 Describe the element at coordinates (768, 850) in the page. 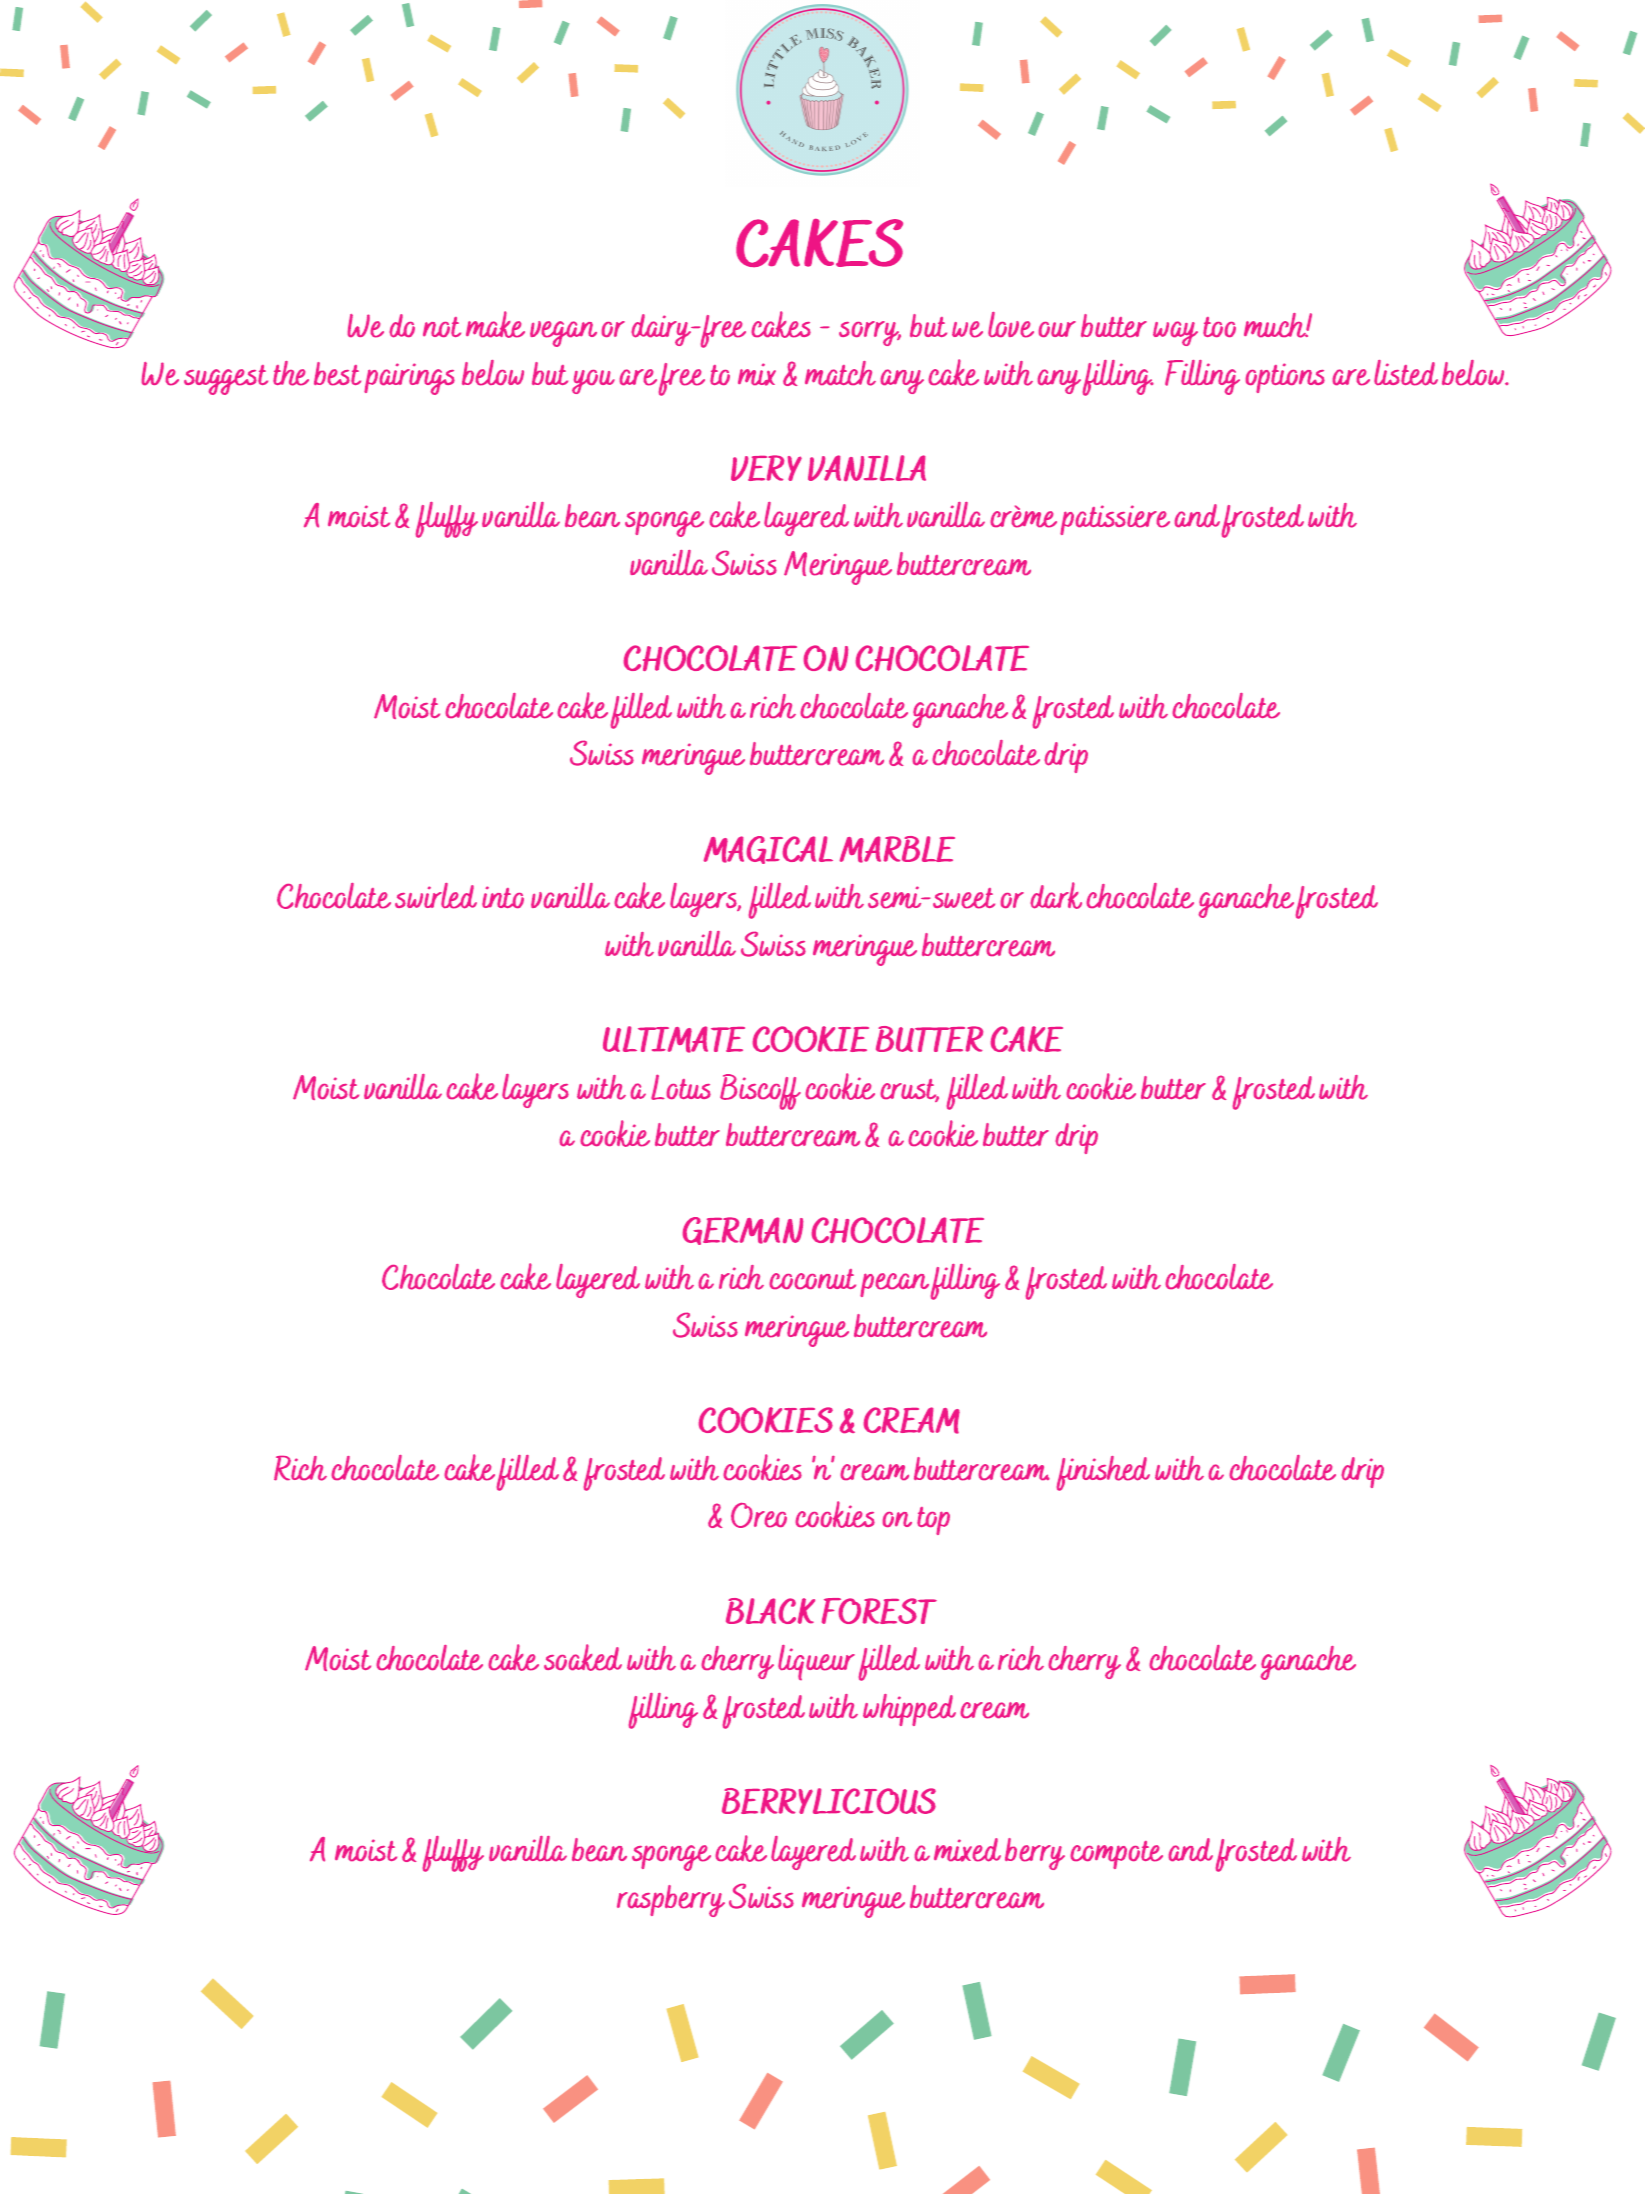

I see `MAGICAL` at that location.
